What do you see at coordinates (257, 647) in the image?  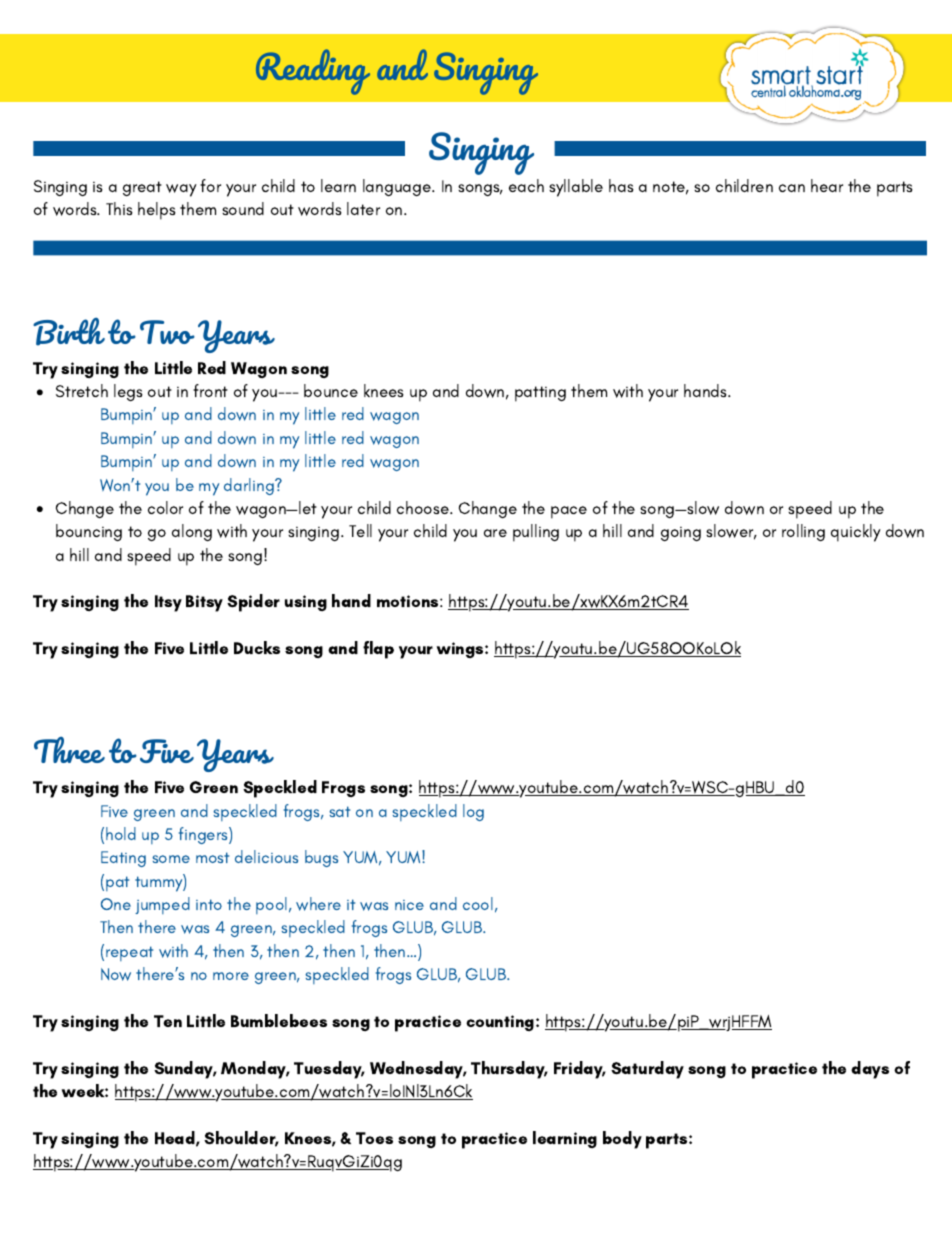 I see `Ducks` at bounding box center [257, 647].
